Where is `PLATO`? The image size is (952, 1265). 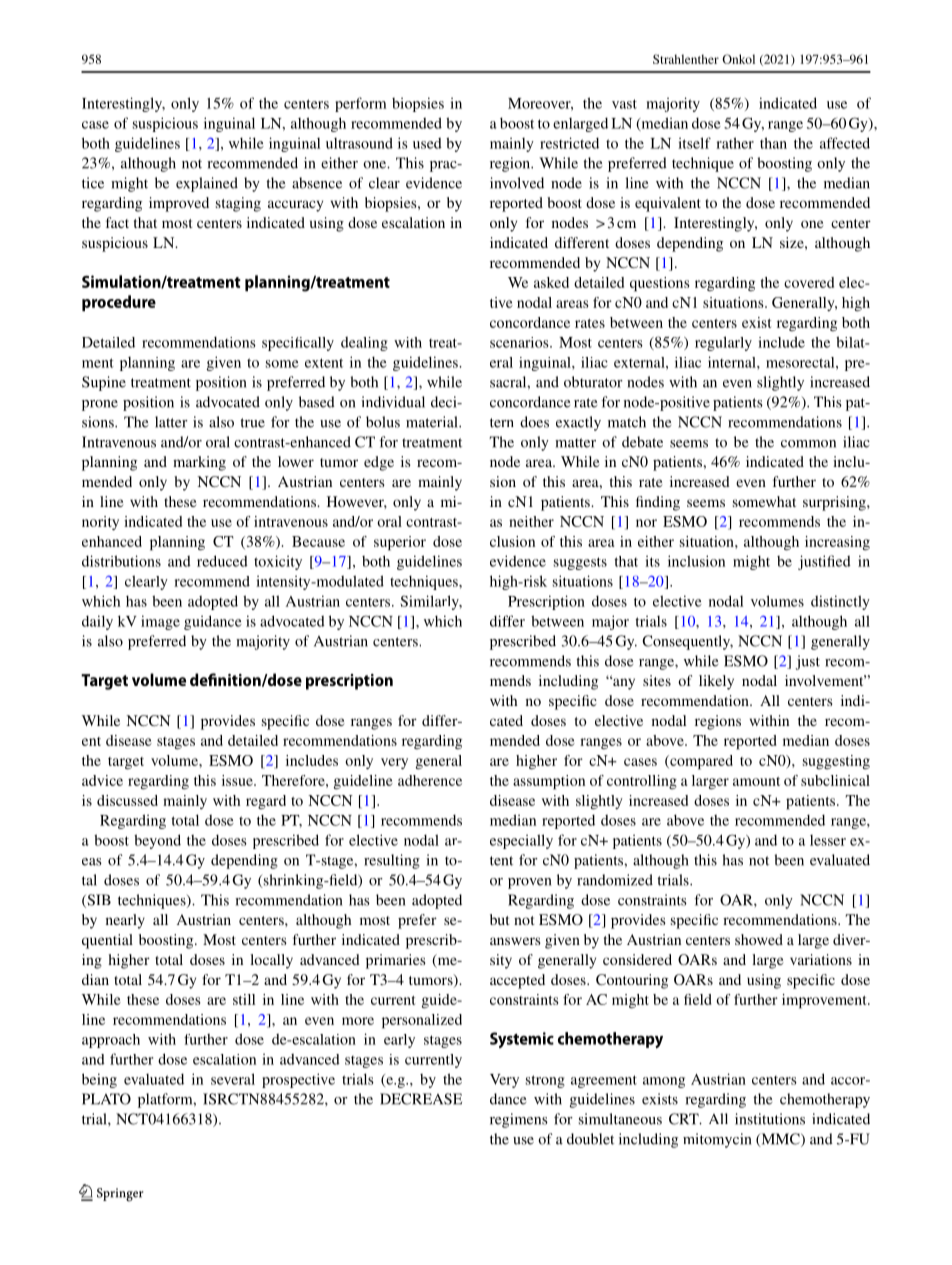
PLATO is located at coordinates (106, 1099).
